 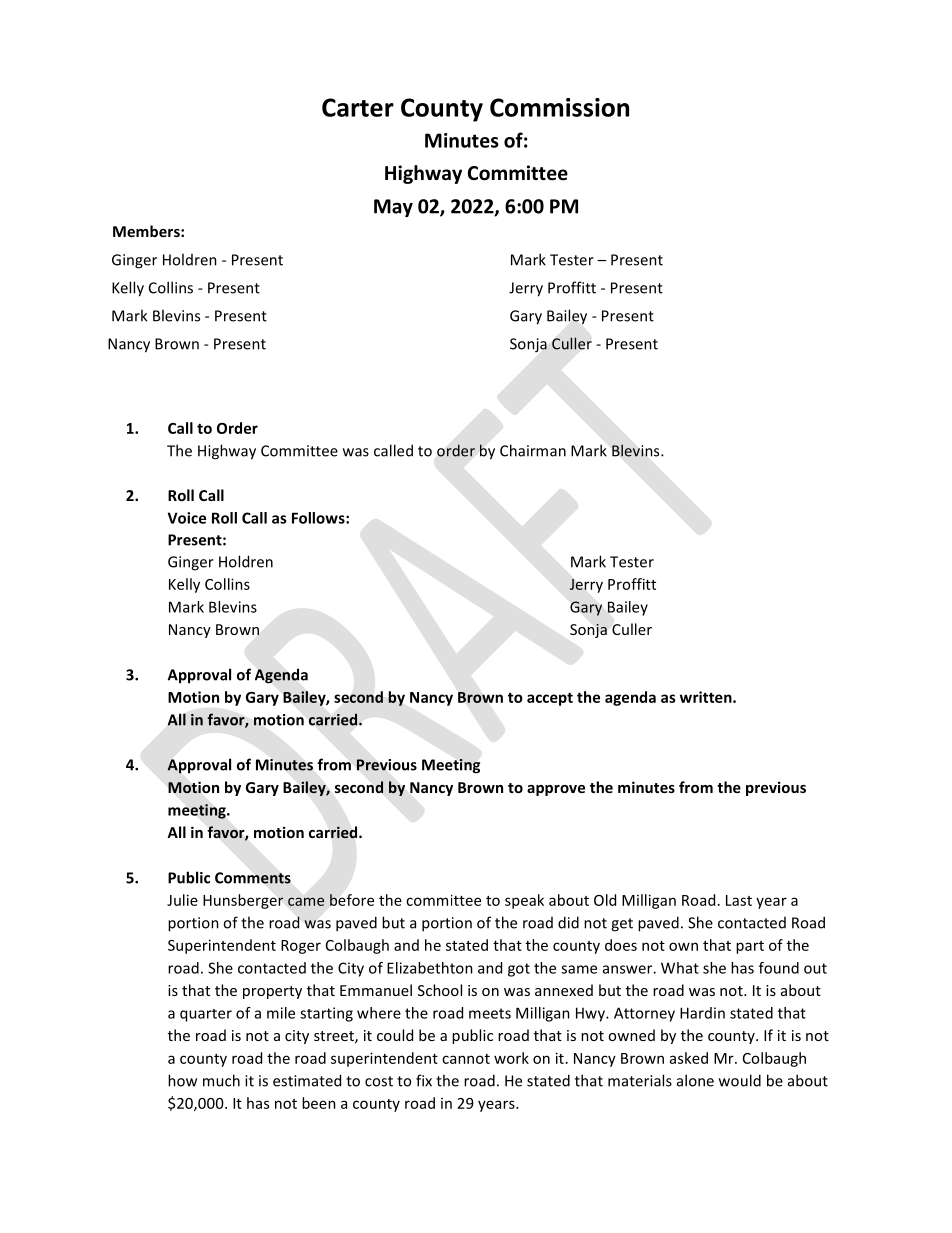 I want to click on Commission, so click(x=559, y=107).
